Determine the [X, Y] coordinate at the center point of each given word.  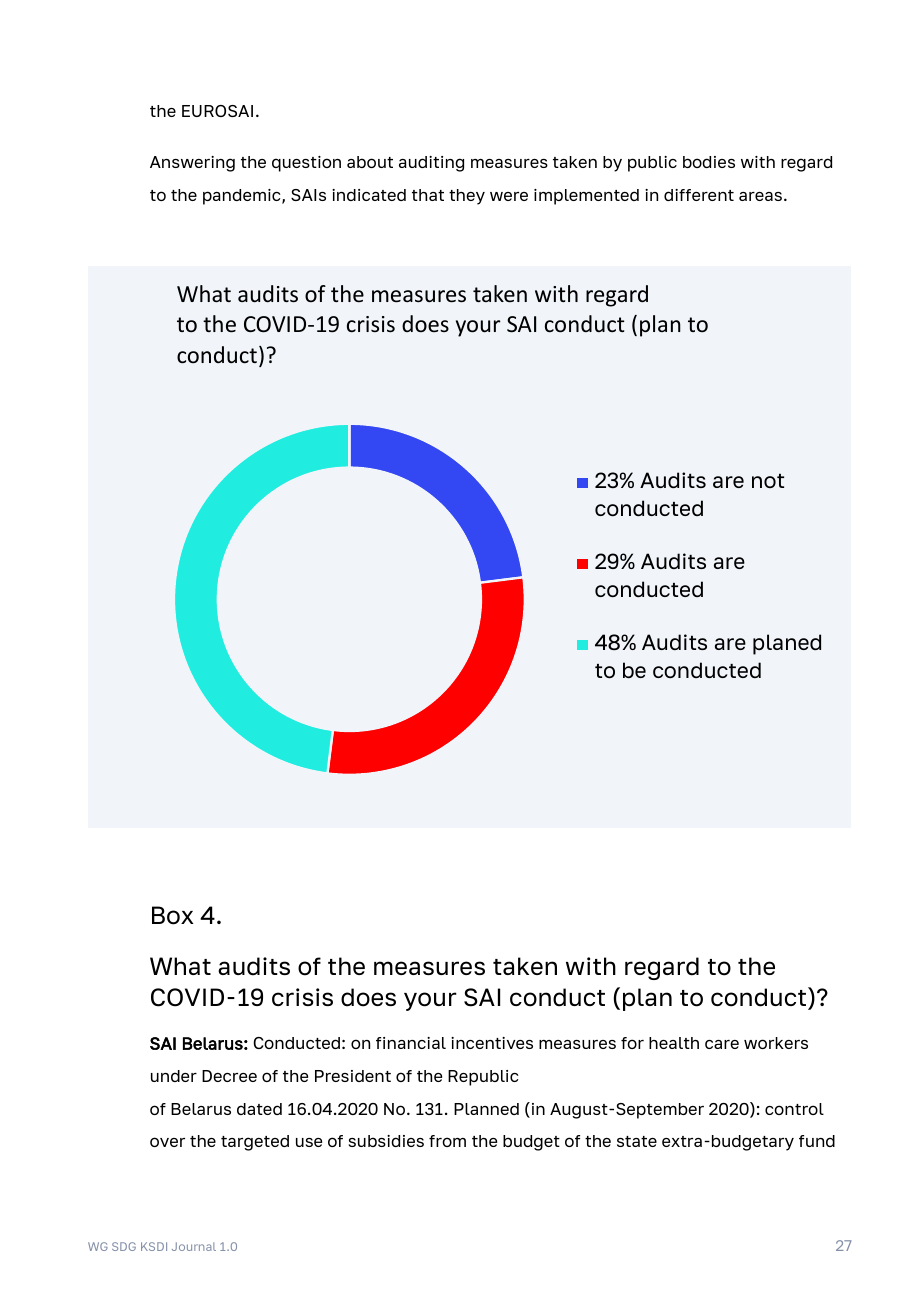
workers [776, 1043]
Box [173, 915]
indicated [369, 195]
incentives [492, 1043]
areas [760, 196]
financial [411, 1043]
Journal [194, 1246]
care [722, 1044]
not [768, 480]
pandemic [243, 197]
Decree [229, 1076]
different [699, 195]
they [467, 197]
